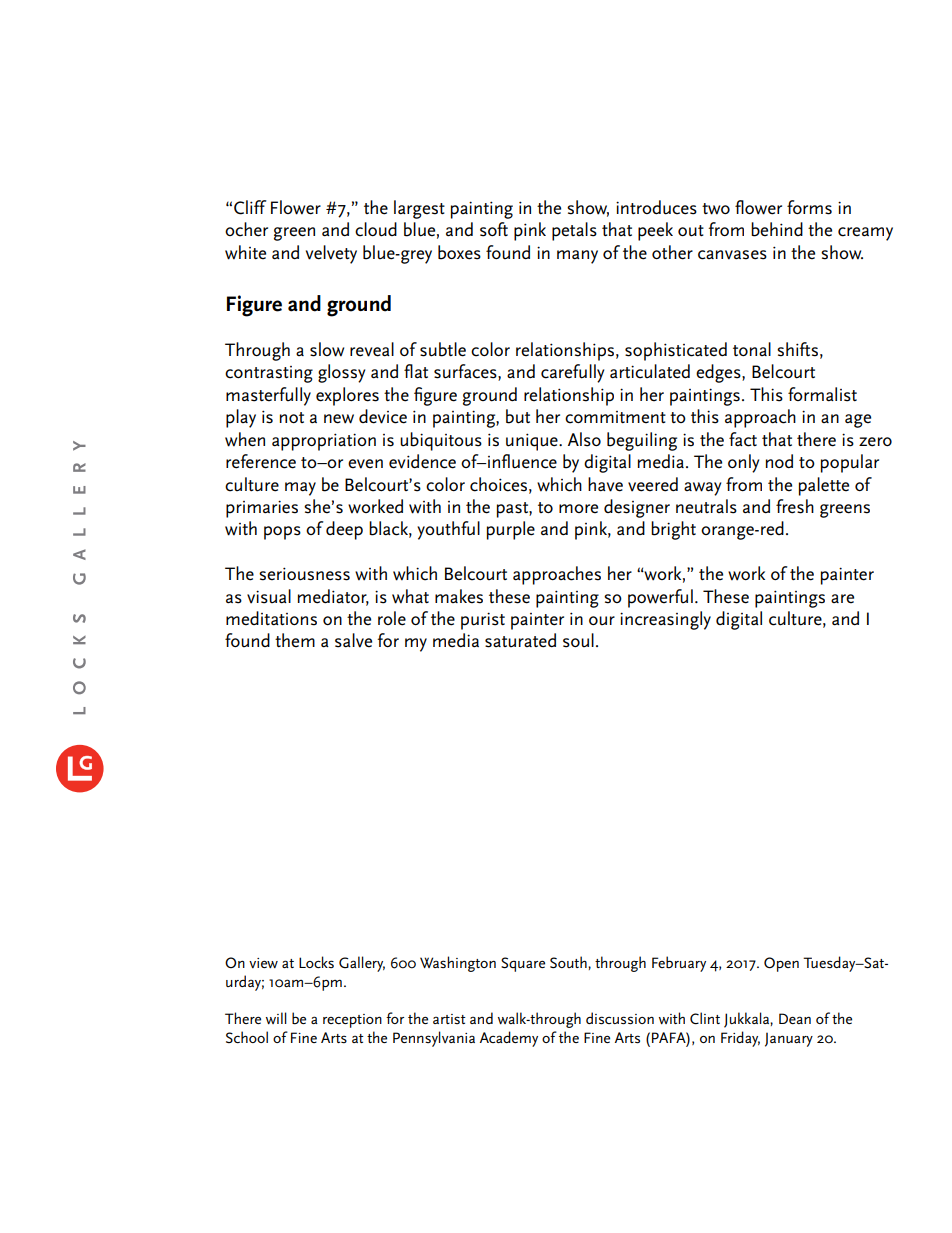 Image resolution: width=952 pixels, height=1233 pixels. I want to click on reception, so click(352, 1021).
